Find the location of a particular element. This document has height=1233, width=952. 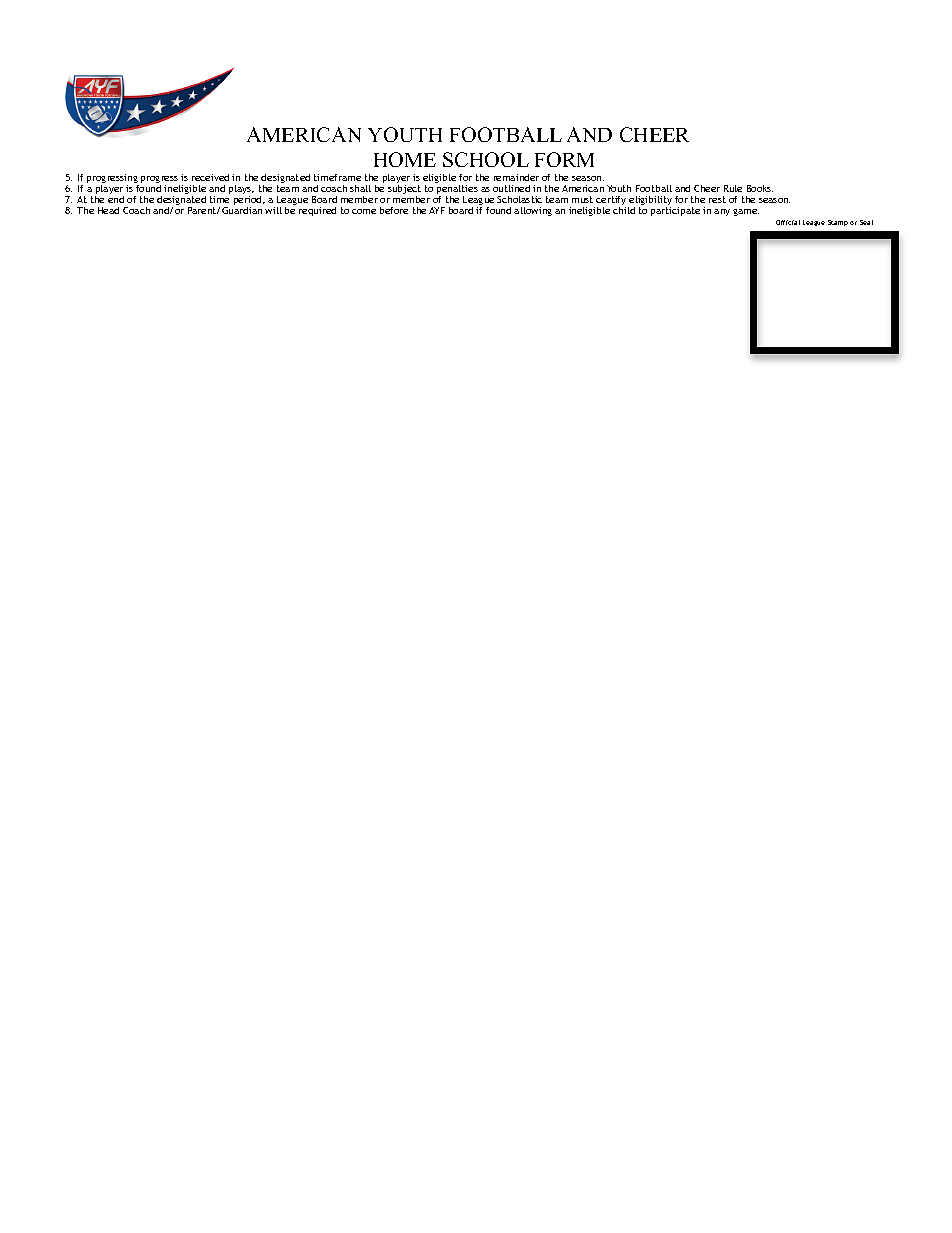

Books is located at coordinates (760, 188).
